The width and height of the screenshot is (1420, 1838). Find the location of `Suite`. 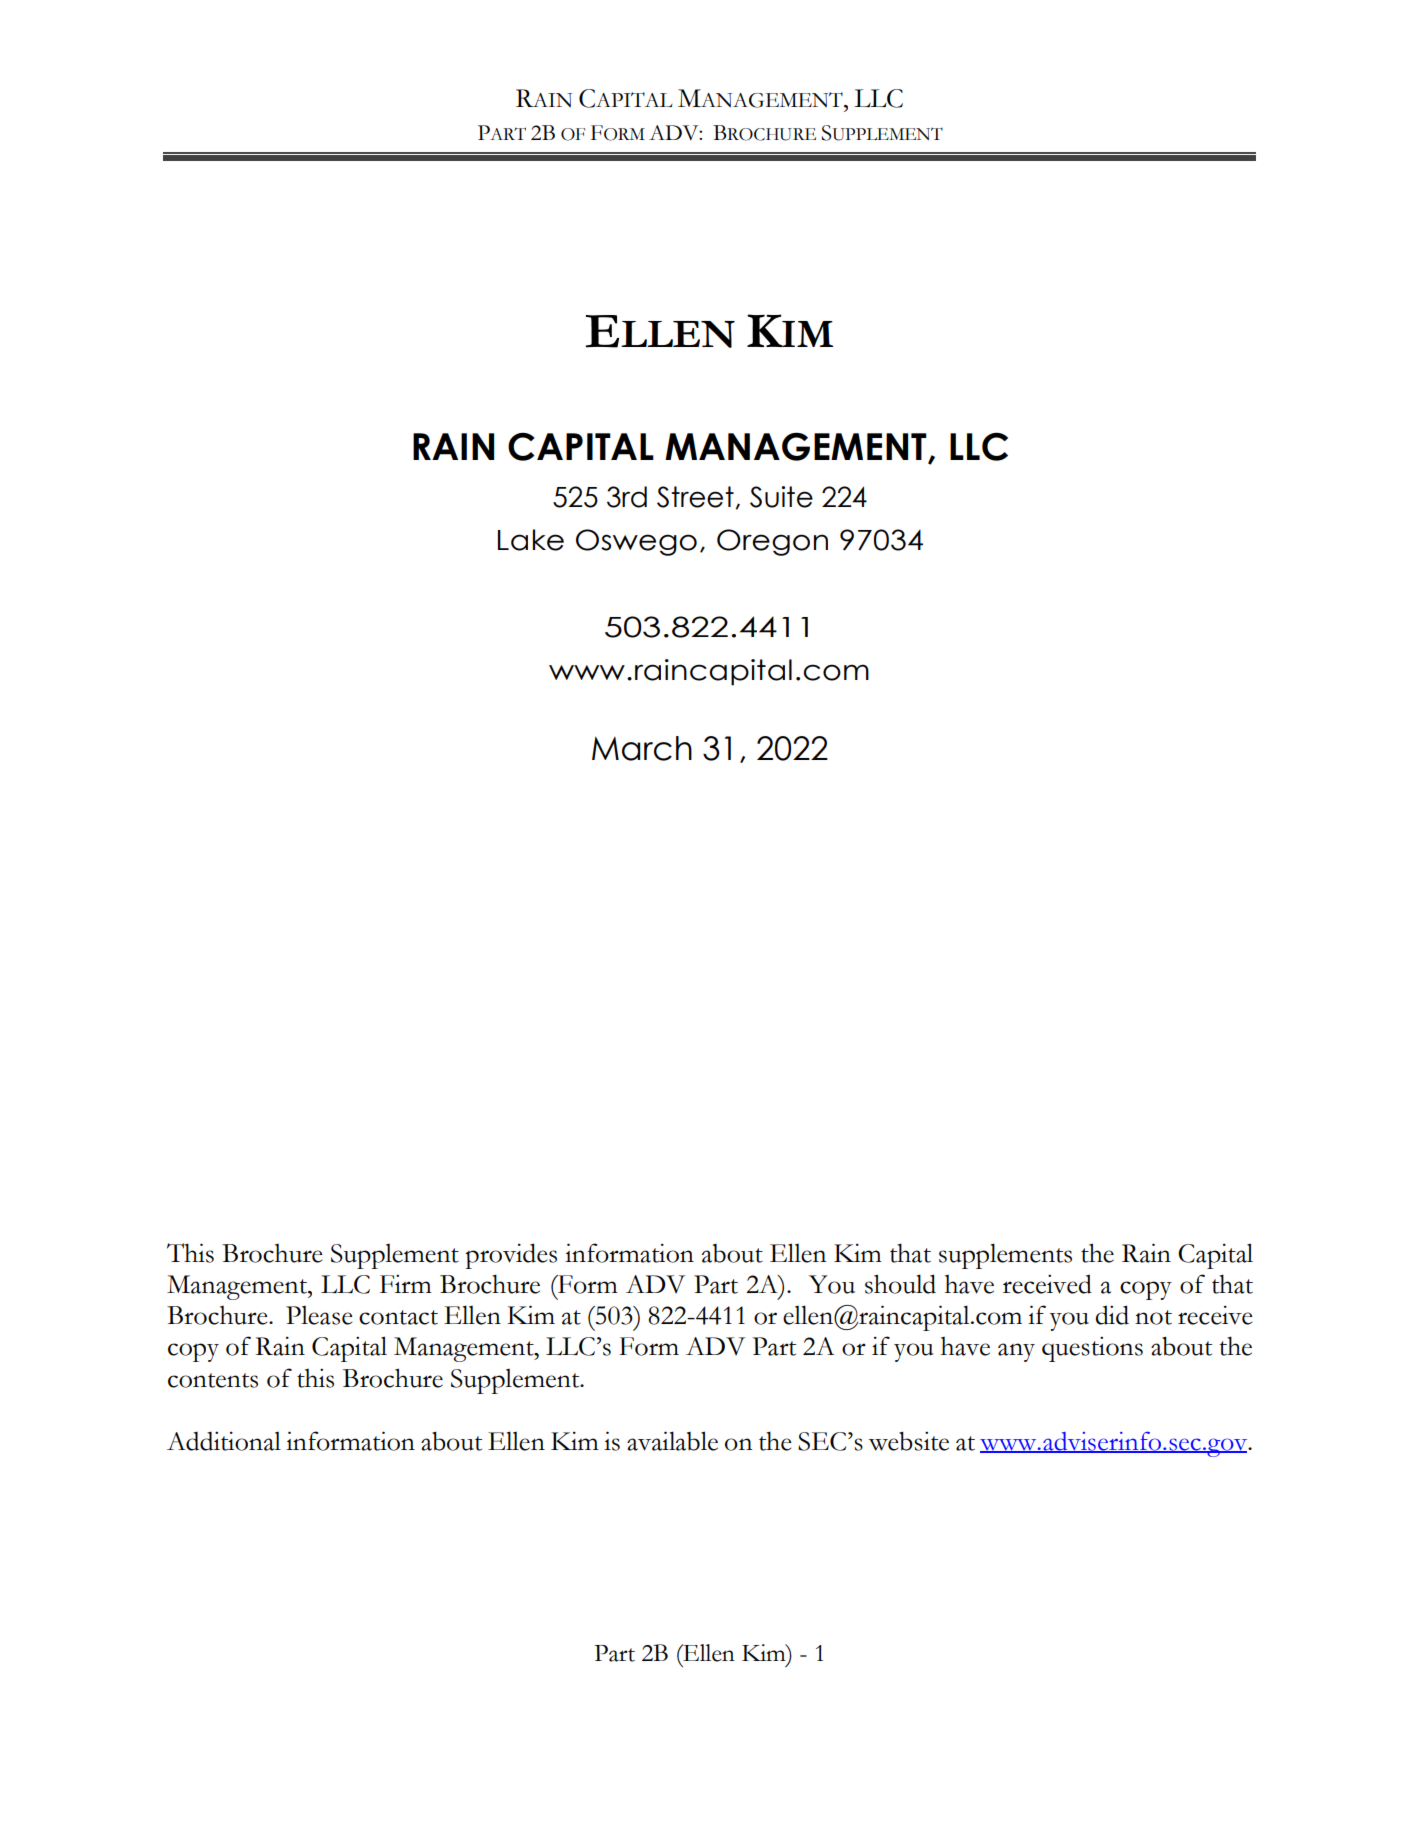

Suite is located at coordinates (781, 497).
